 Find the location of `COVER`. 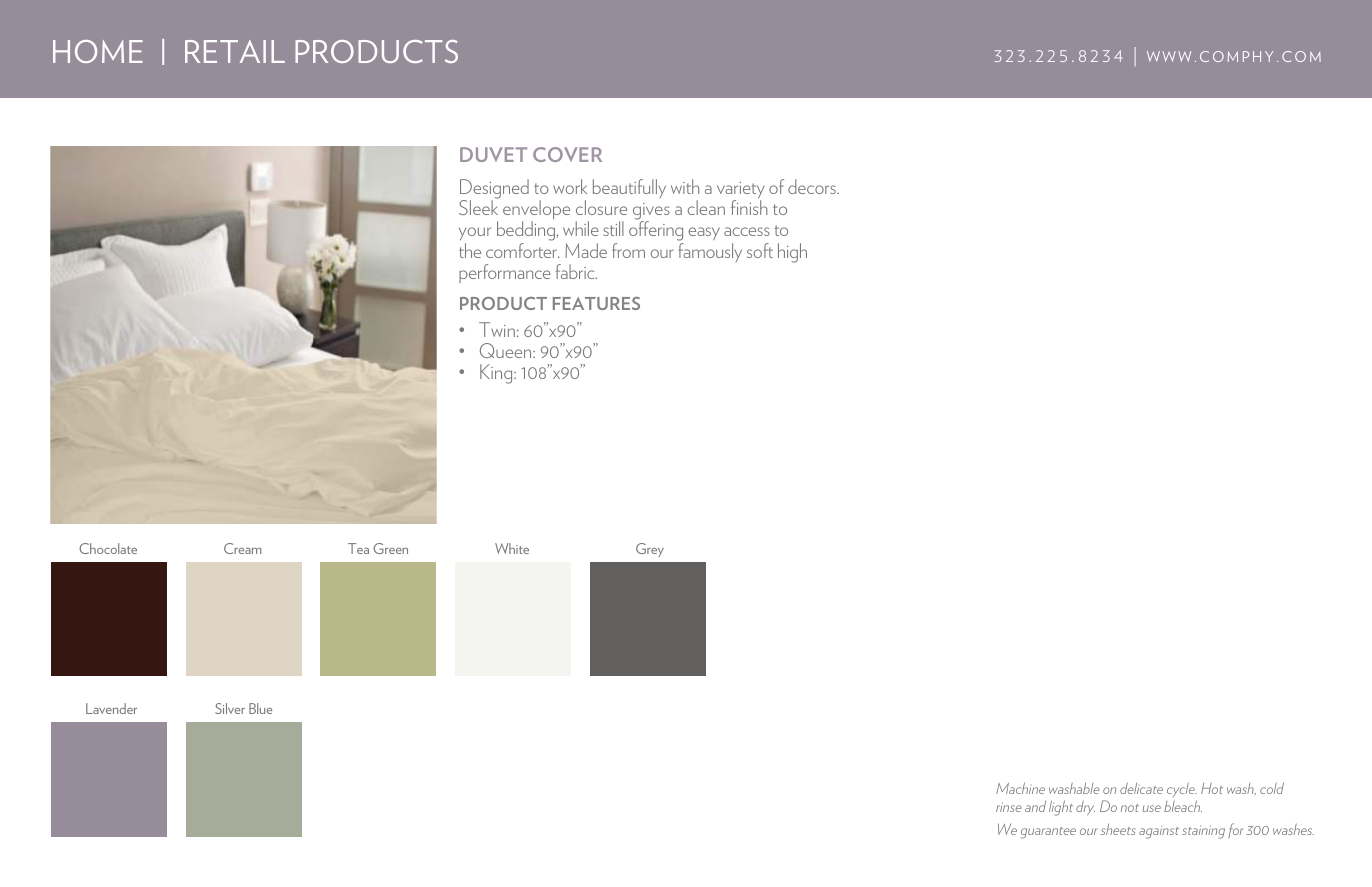

COVER is located at coordinates (567, 154).
